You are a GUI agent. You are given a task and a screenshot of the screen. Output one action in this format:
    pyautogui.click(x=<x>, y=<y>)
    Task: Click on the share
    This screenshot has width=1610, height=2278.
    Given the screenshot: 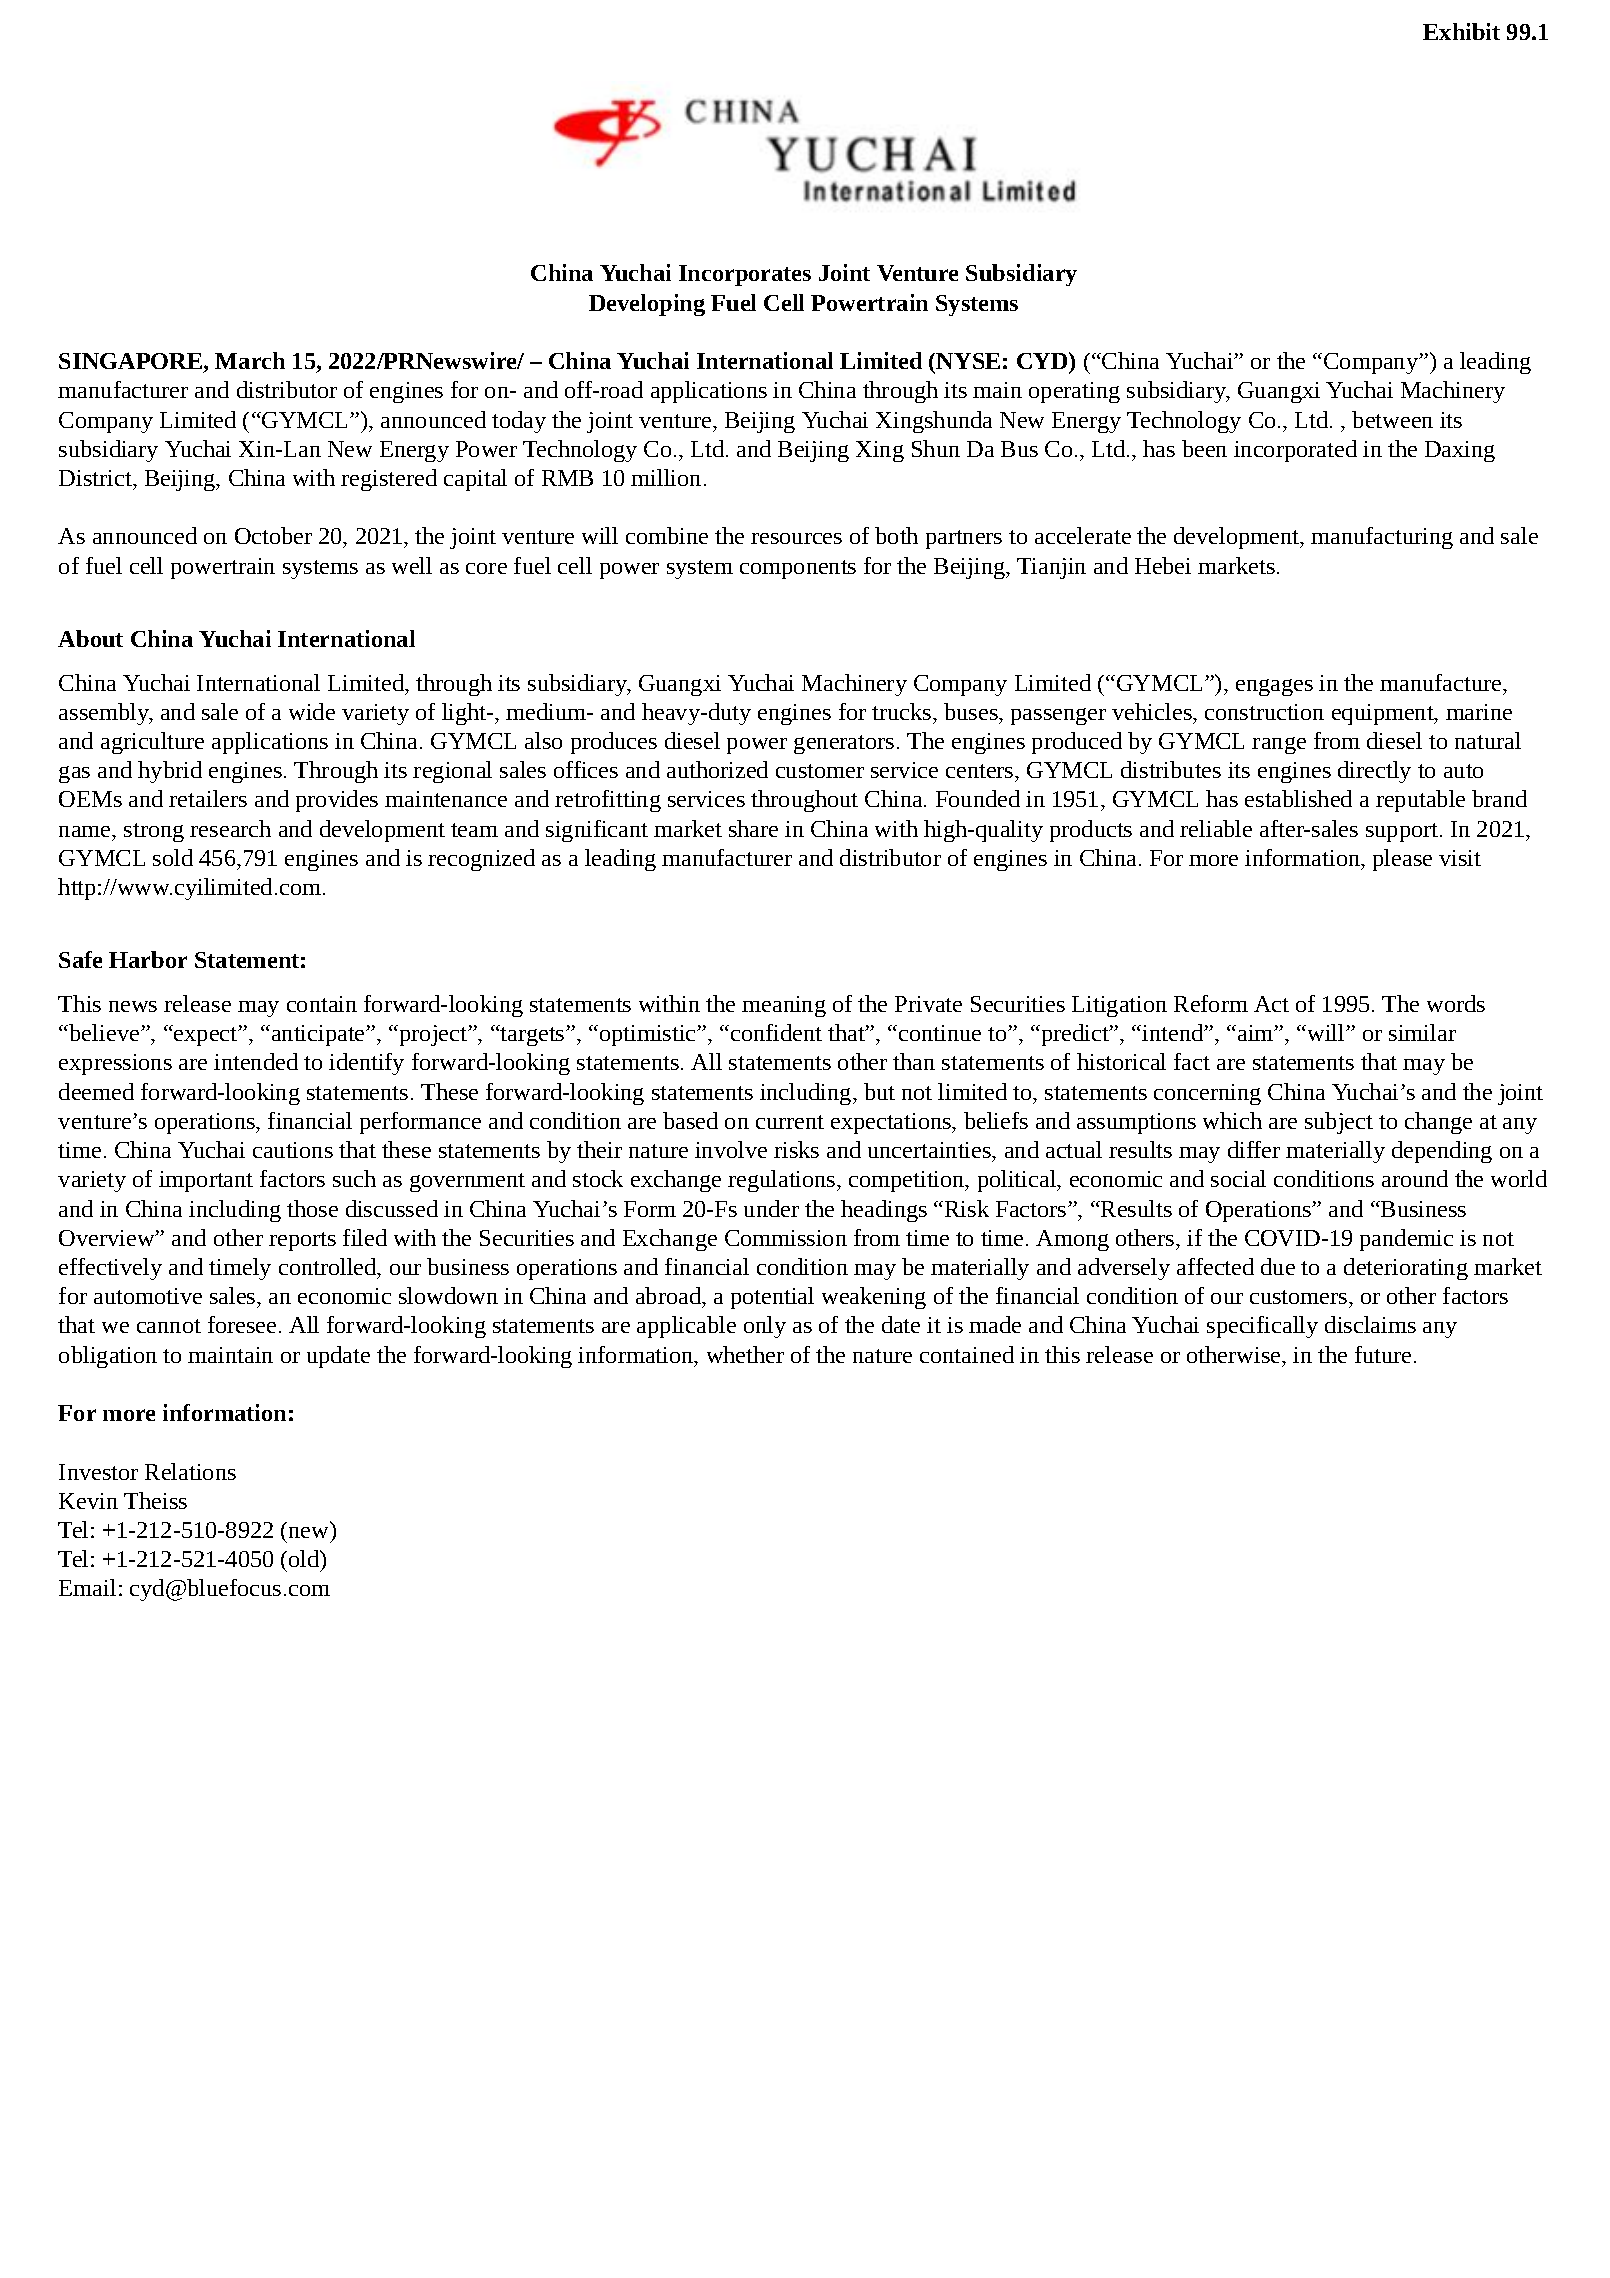 What is the action you would take?
    pyautogui.click(x=753, y=828)
